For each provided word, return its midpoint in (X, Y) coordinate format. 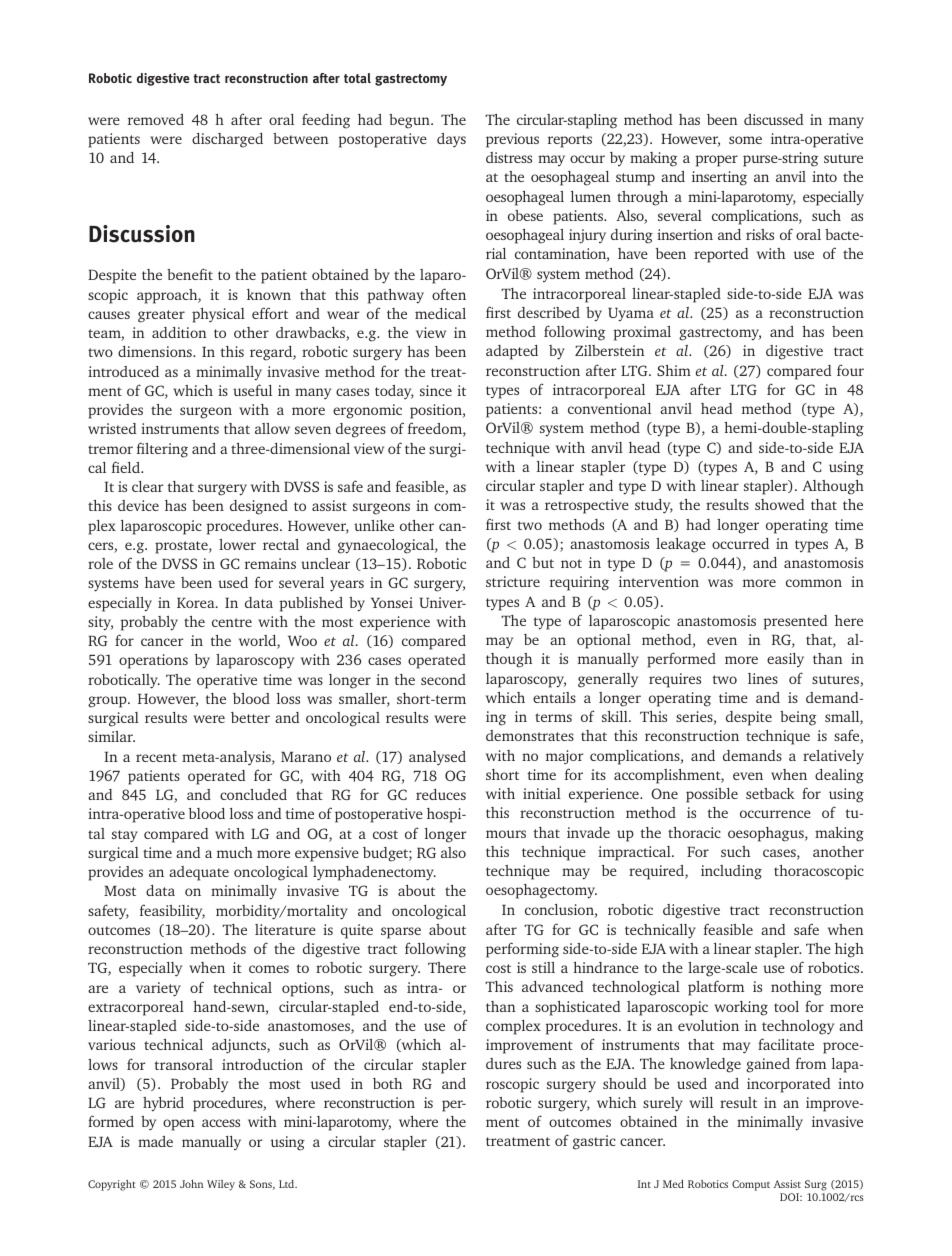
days (451, 140)
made (155, 1141)
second (443, 679)
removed (156, 119)
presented (795, 622)
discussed (773, 119)
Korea (197, 603)
